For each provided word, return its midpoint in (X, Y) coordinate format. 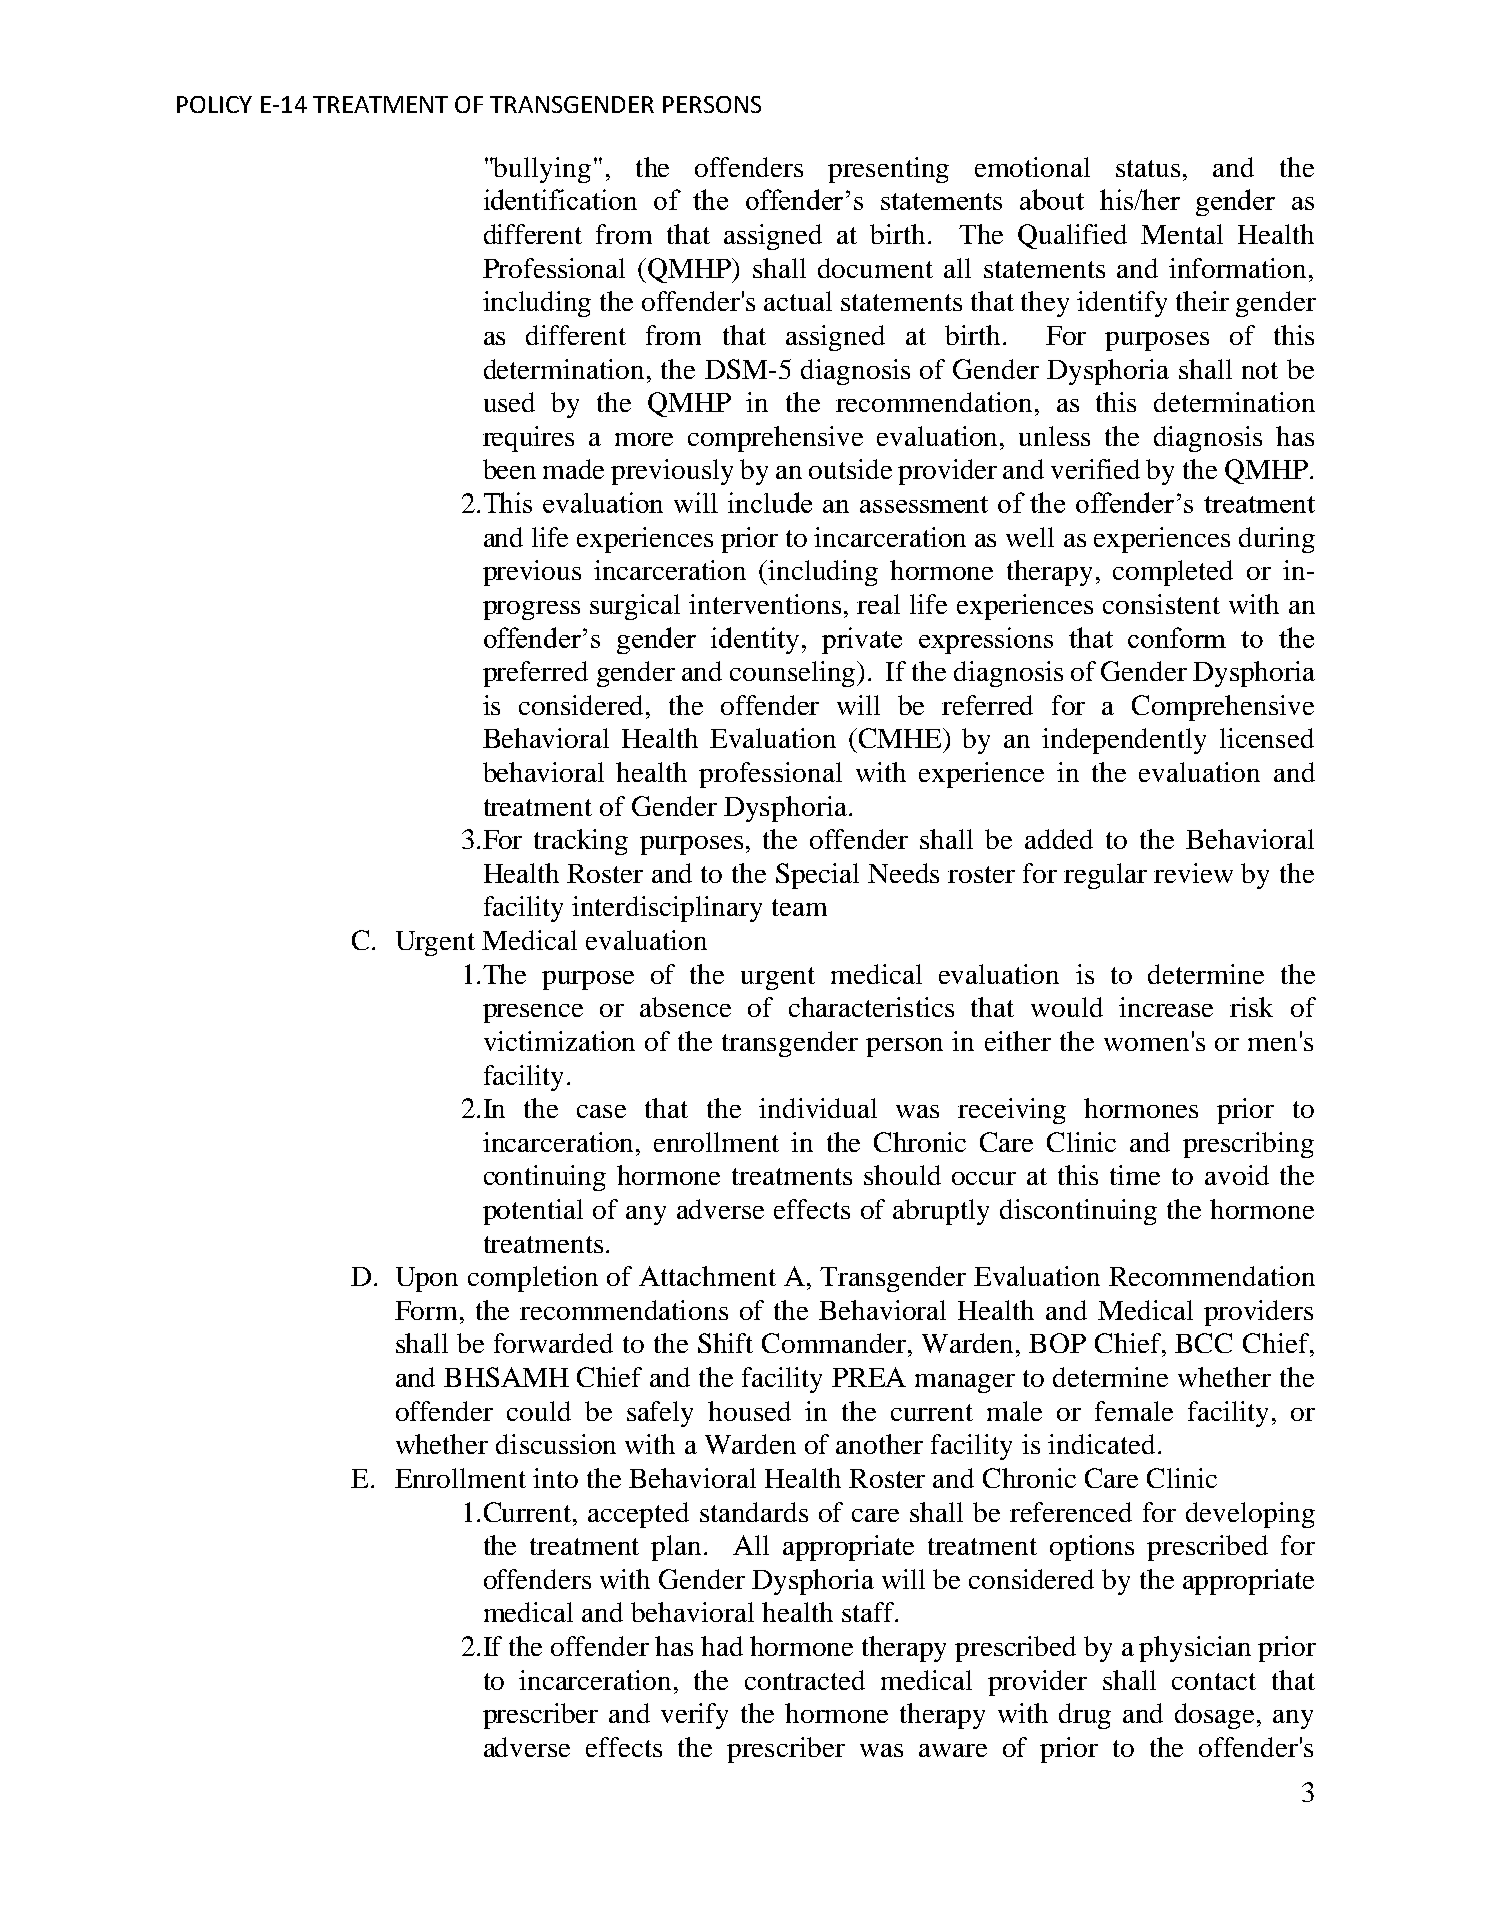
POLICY (214, 104)
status (1148, 168)
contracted (805, 1680)
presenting (888, 170)
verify (694, 1716)
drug (1085, 1716)
